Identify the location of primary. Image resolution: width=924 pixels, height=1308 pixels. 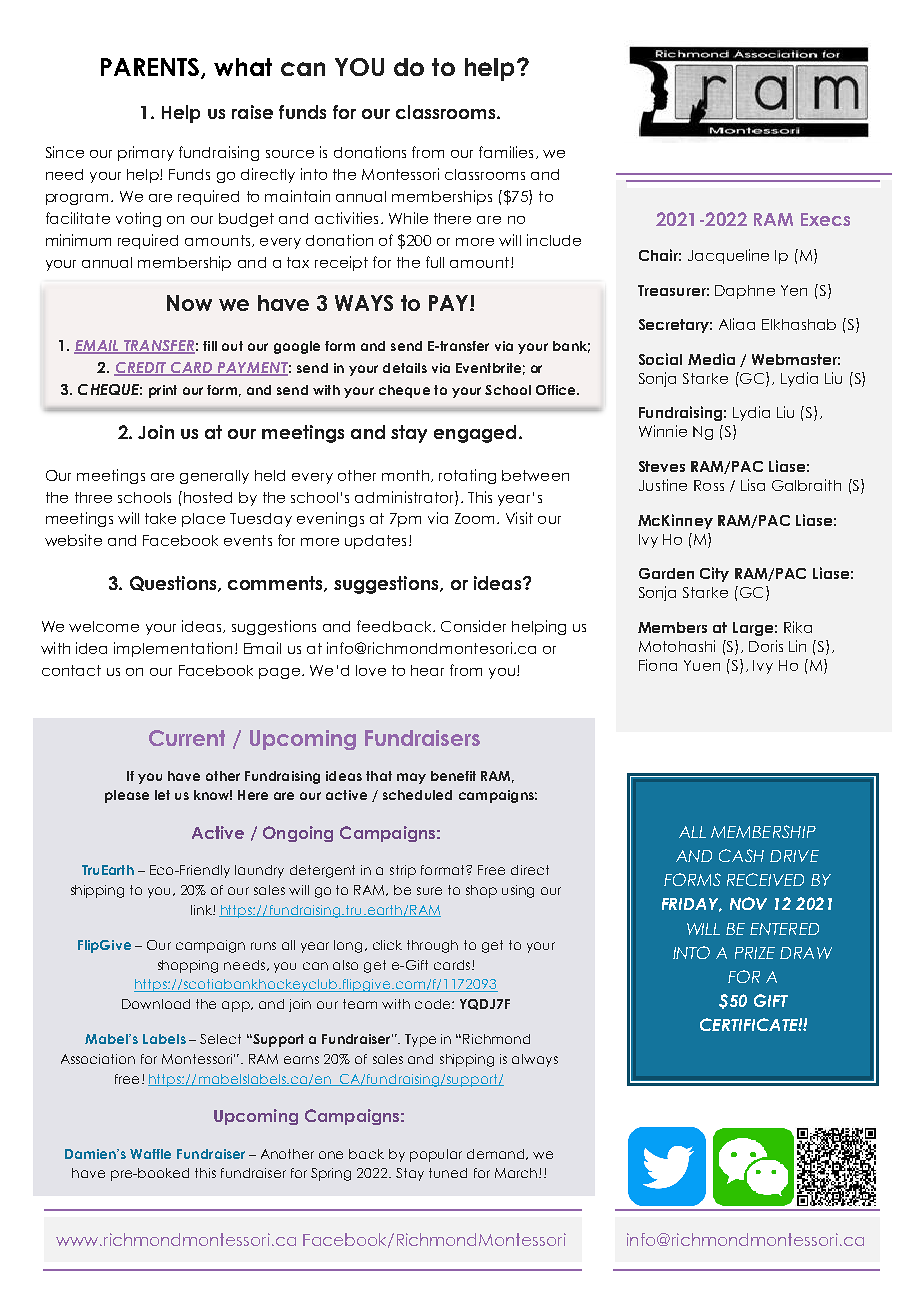
(146, 153).
